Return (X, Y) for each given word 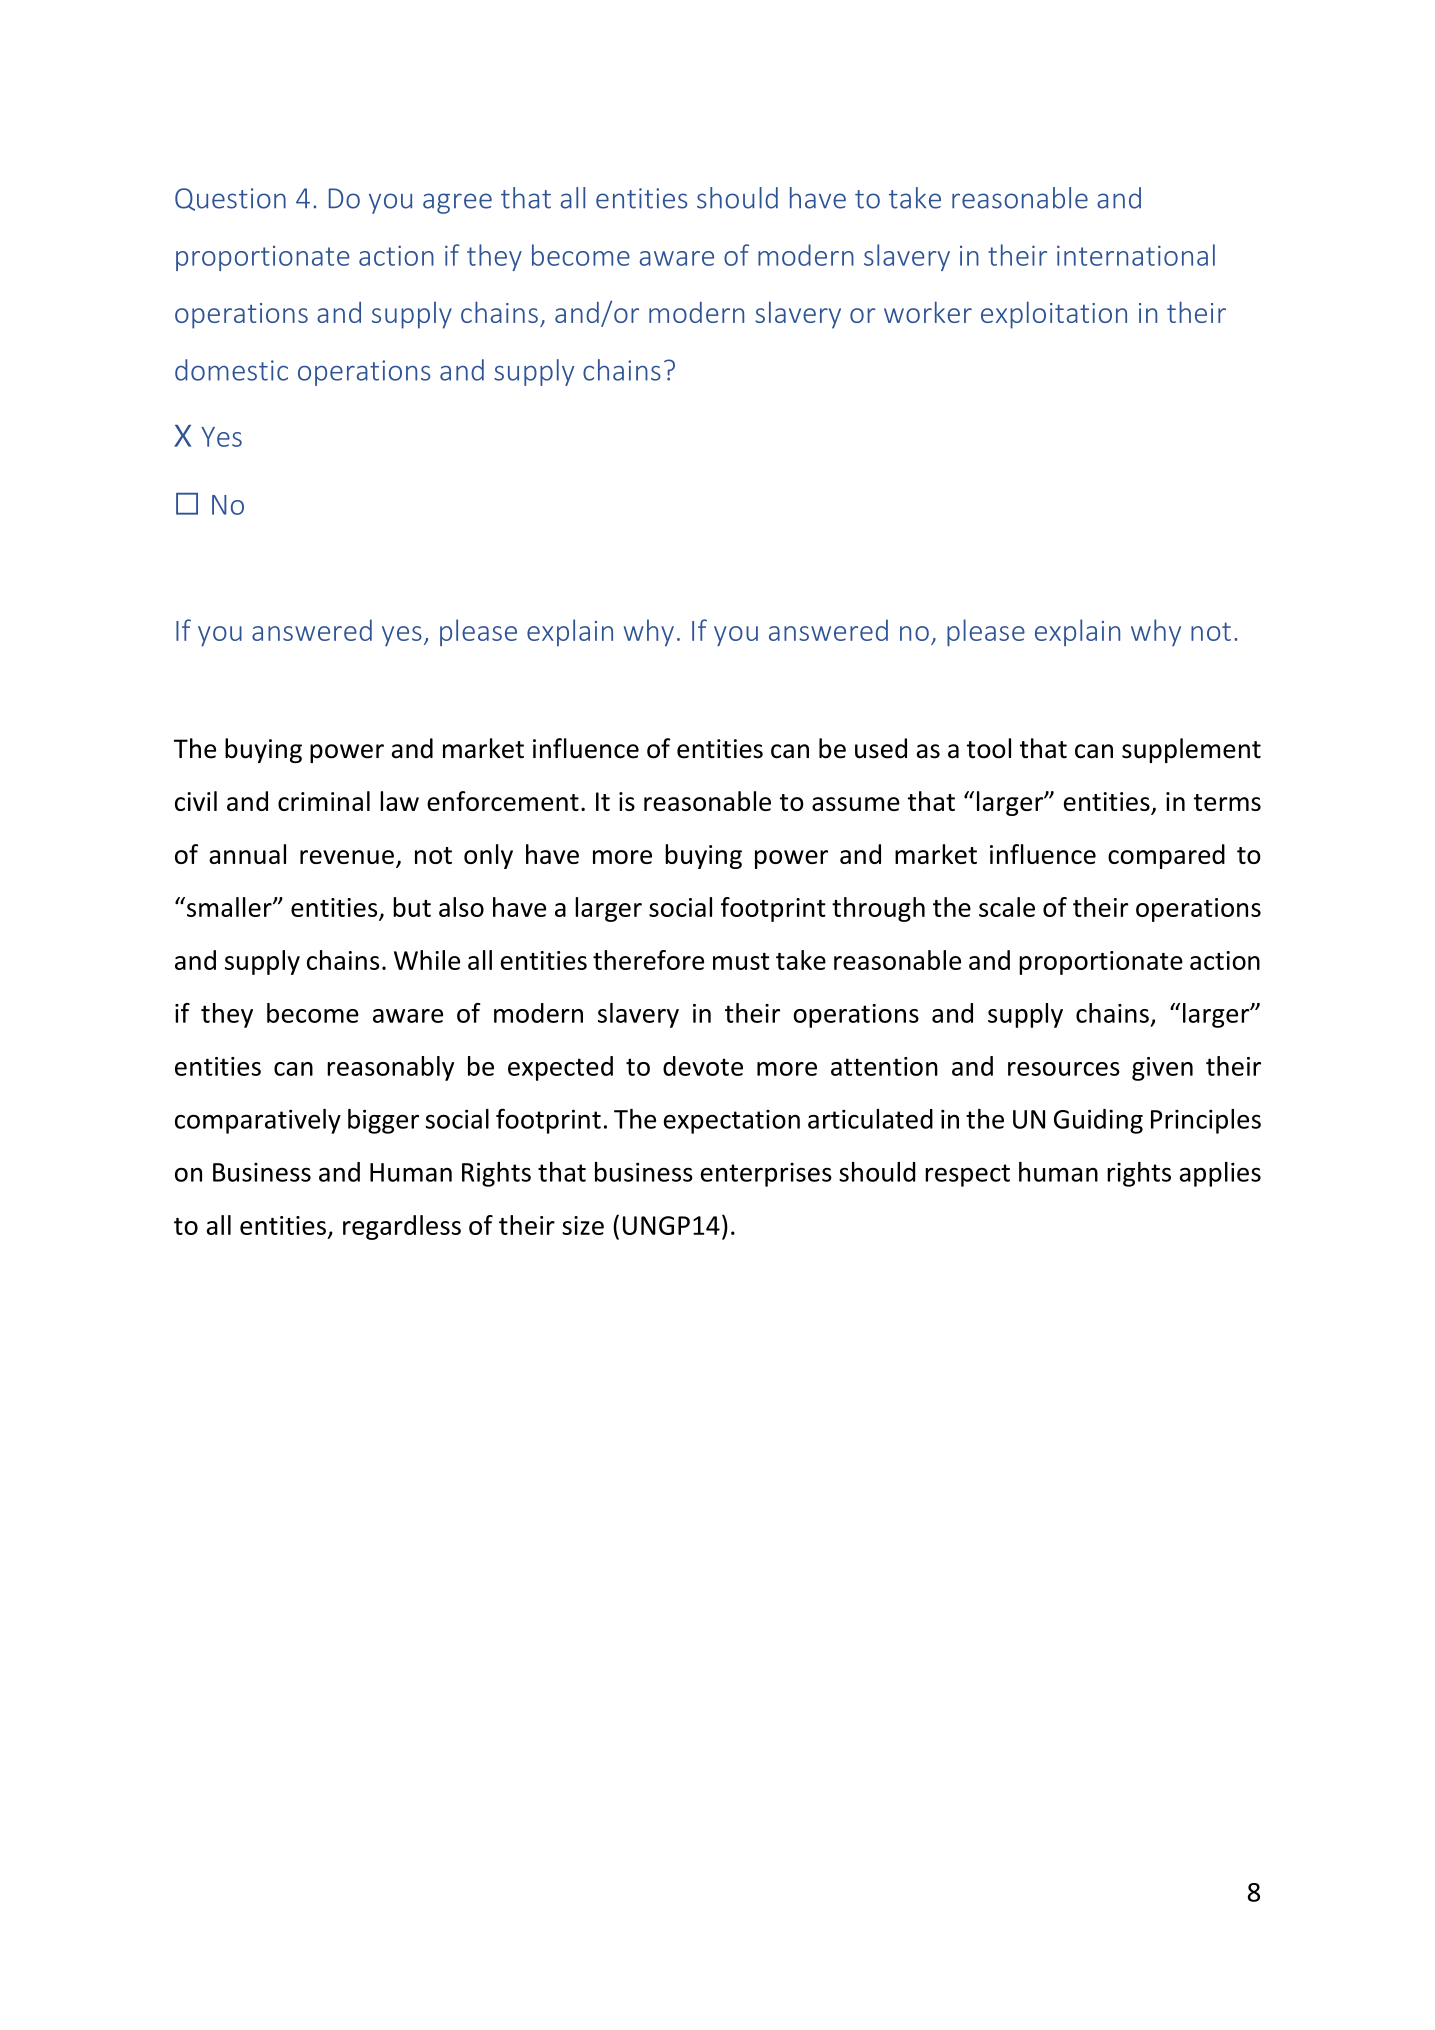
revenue (347, 857)
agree (457, 203)
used (881, 748)
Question (230, 199)
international (1136, 255)
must (741, 961)
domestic (231, 370)
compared (1166, 856)
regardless (402, 1227)
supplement (1191, 750)
